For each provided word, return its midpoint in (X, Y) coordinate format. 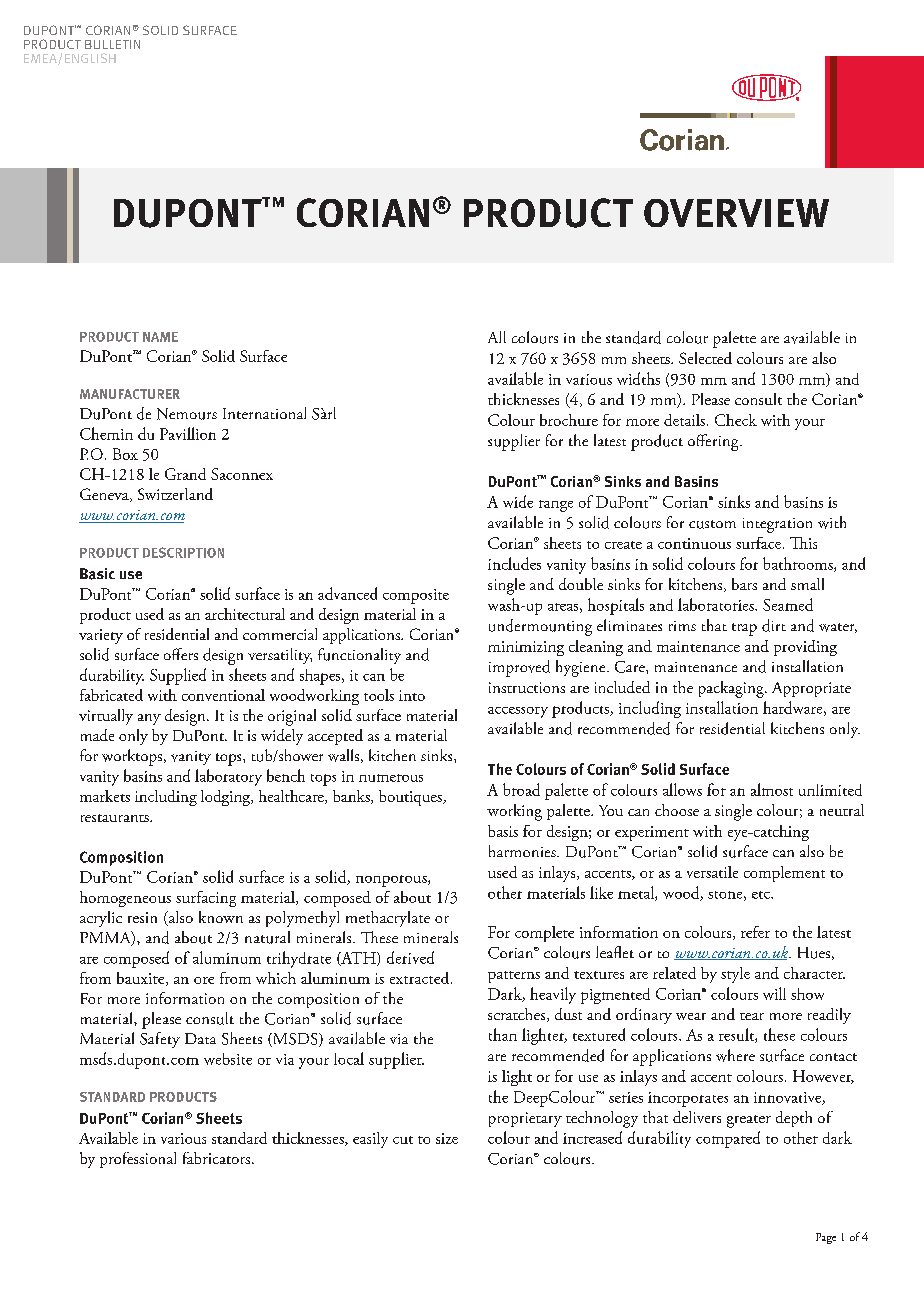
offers (181, 654)
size (447, 1138)
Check (736, 420)
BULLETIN (112, 44)
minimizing (526, 648)
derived (410, 957)
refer (755, 932)
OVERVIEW (736, 213)
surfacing (206, 899)
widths (638, 378)
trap (744, 629)
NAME (160, 337)
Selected (705, 358)
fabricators (216, 1158)
